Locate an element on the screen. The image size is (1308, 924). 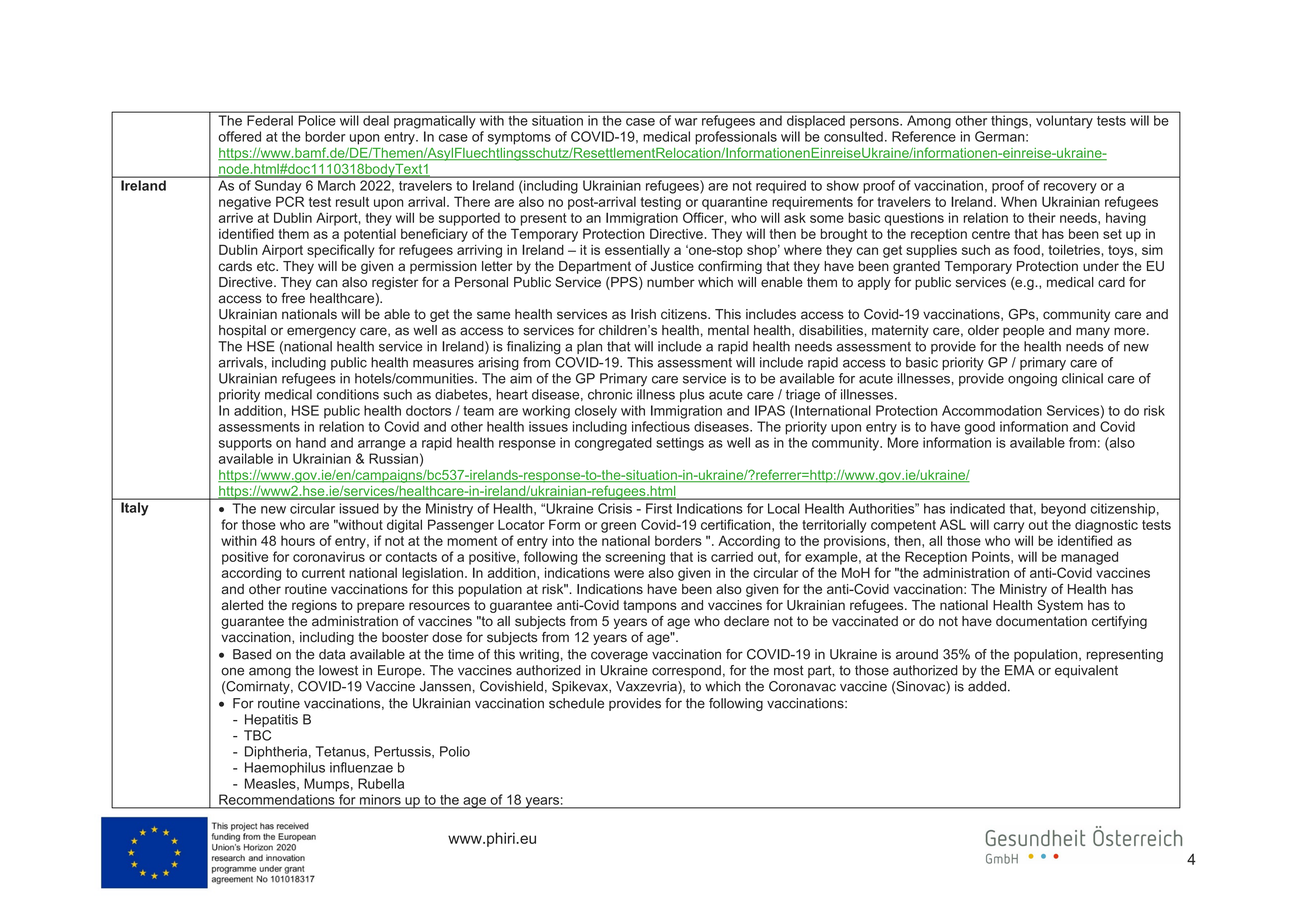
people is located at coordinates (1023, 331).
